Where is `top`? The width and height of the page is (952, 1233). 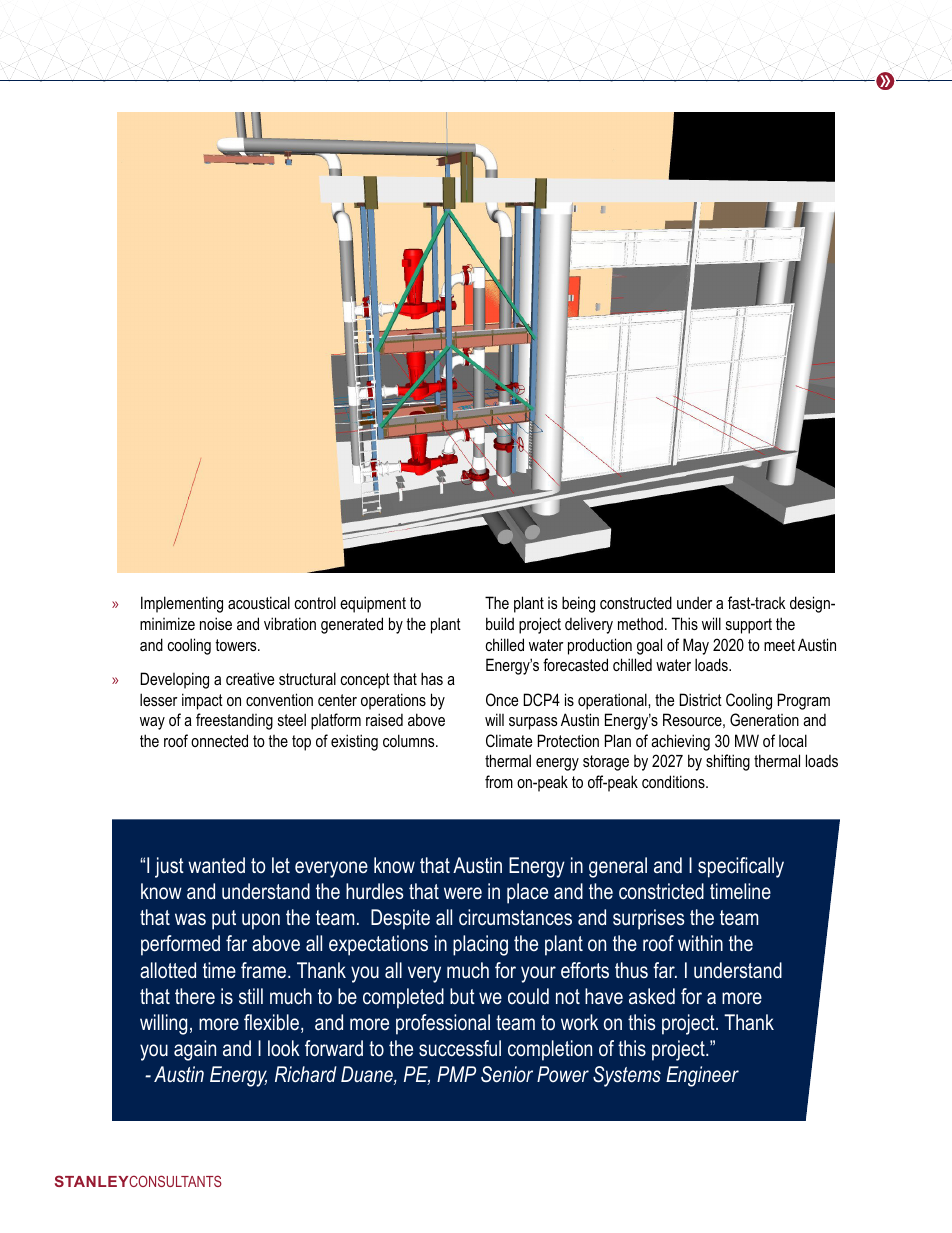 top is located at coordinates (301, 743).
